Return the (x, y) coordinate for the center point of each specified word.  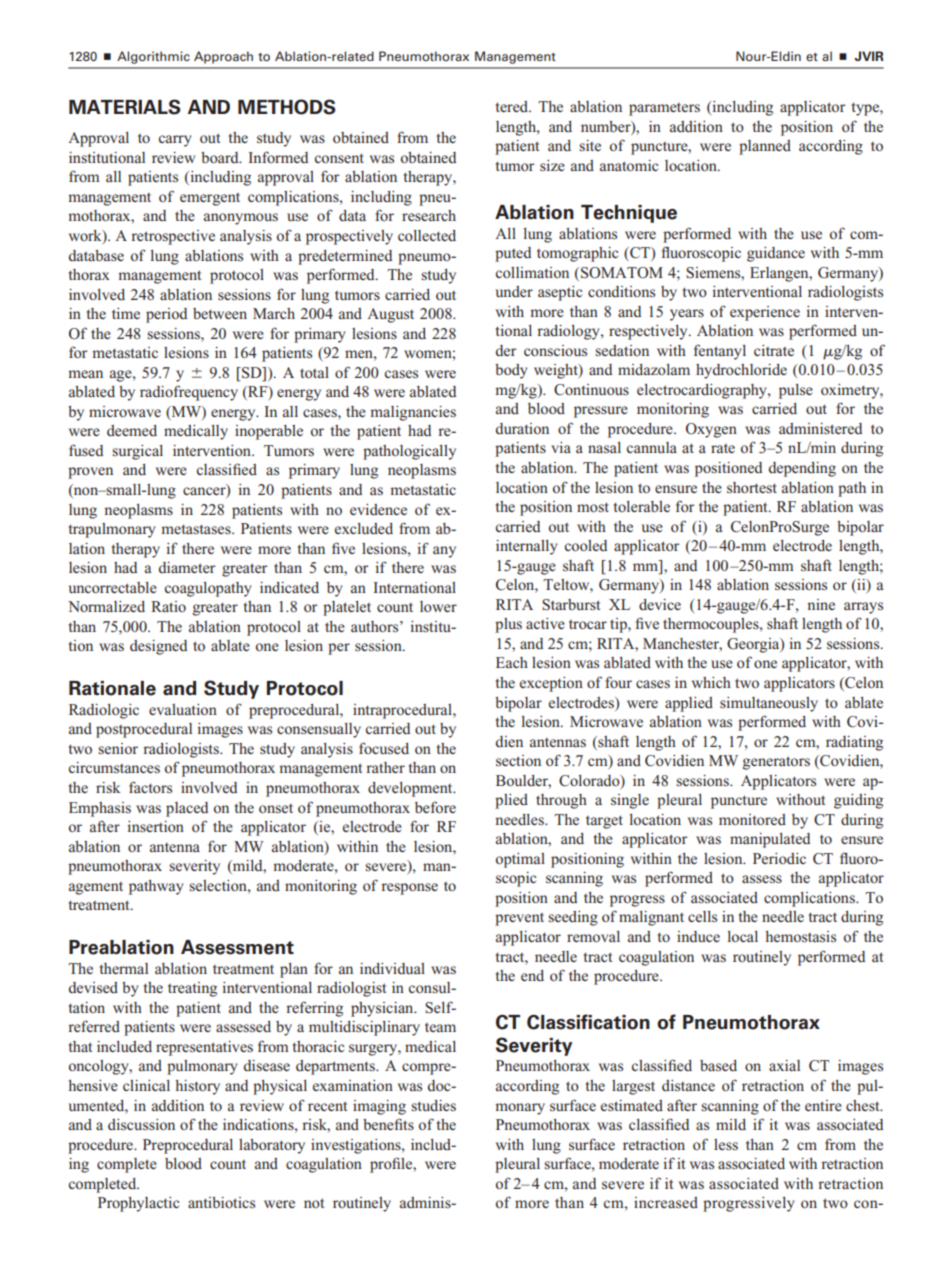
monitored (752, 819)
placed (187, 809)
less (726, 1144)
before (435, 807)
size (552, 165)
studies (433, 1106)
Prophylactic (138, 1204)
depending (802, 469)
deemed (132, 431)
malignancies (413, 413)
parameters (664, 109)
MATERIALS (125, 107)
